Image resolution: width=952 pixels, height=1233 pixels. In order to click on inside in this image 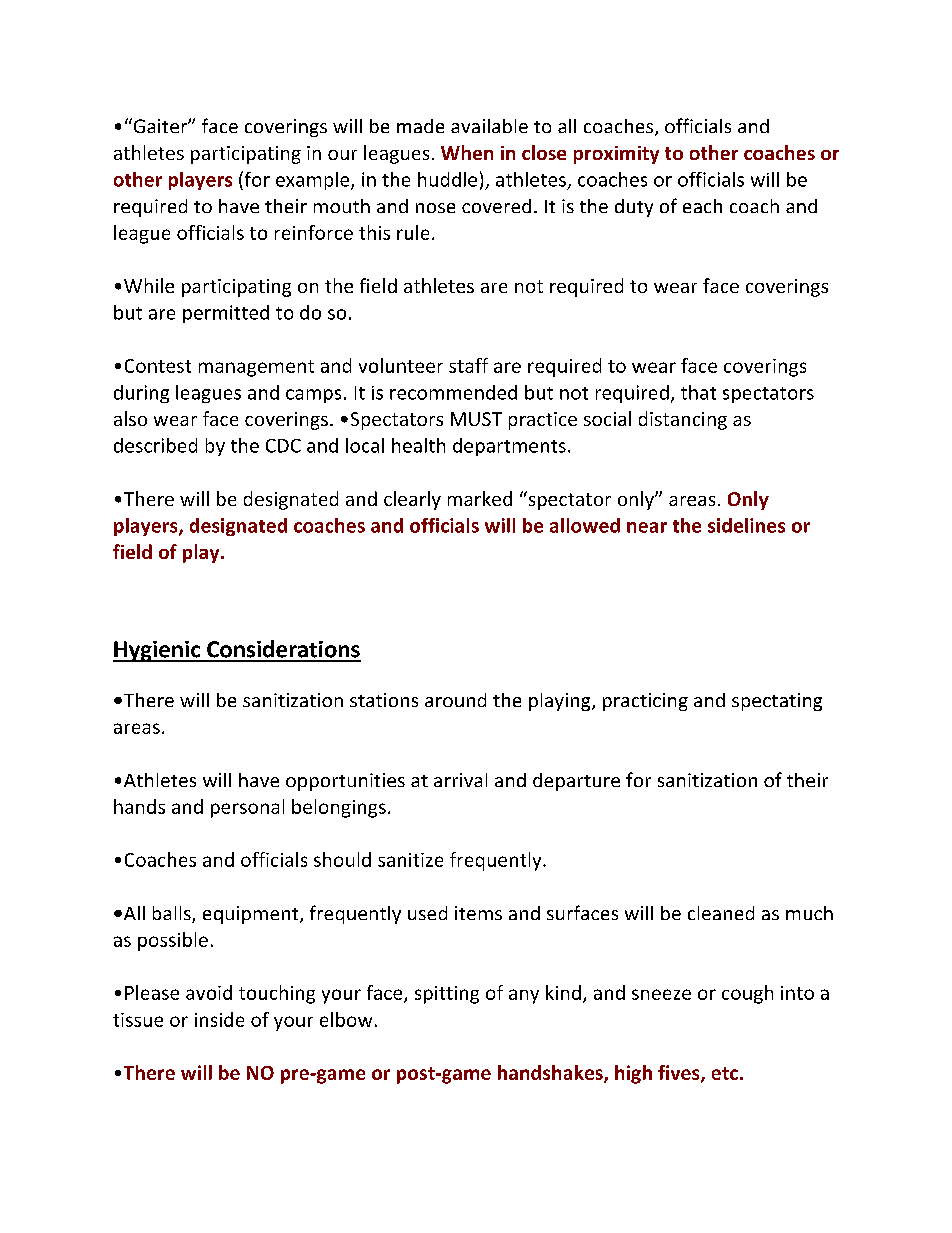, I will do `click(219, 1019)`.
